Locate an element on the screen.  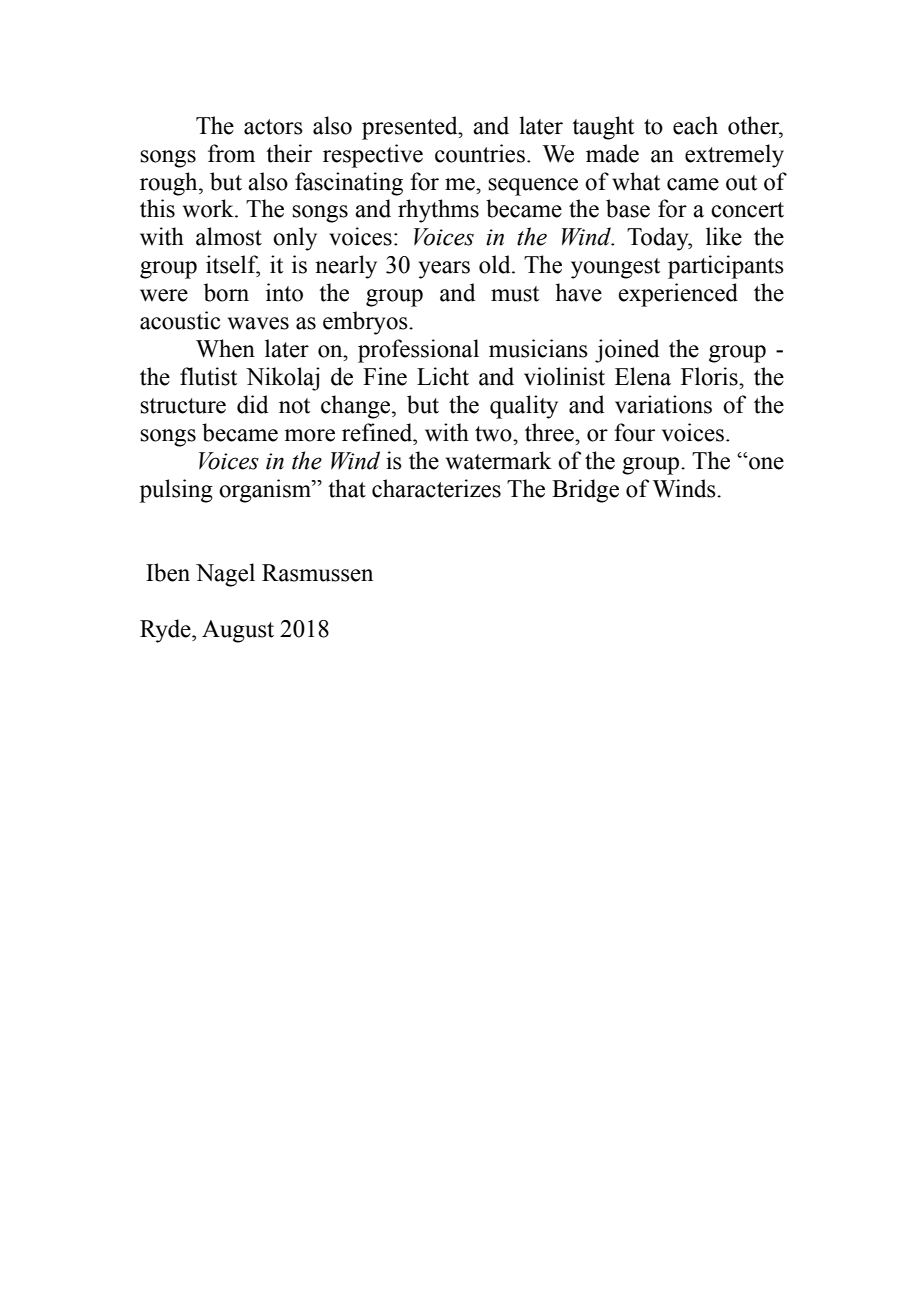
experienced is located at coordinates (678, 295).
